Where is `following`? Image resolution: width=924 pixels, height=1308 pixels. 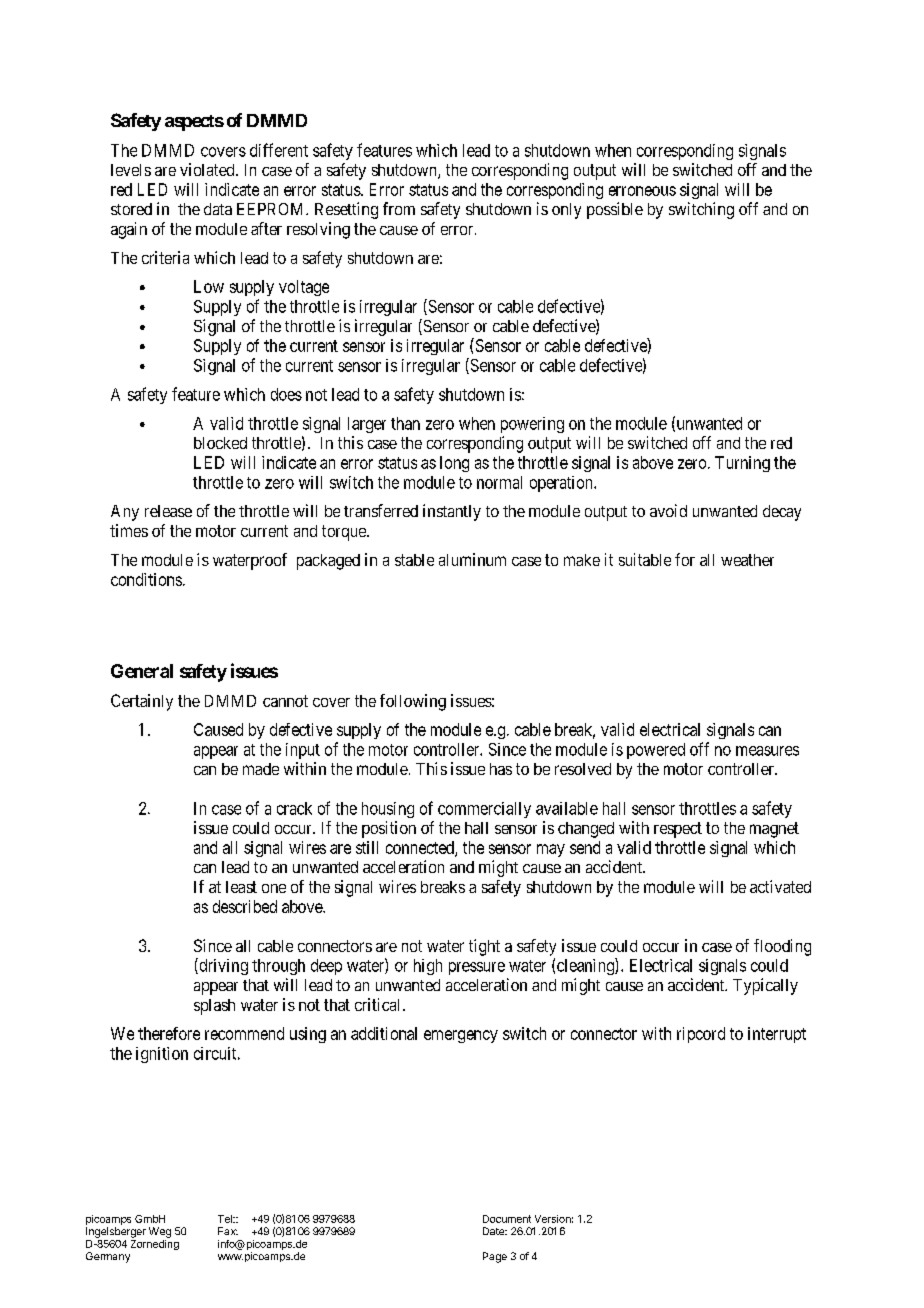 following is located at coordinates (413, 702).
